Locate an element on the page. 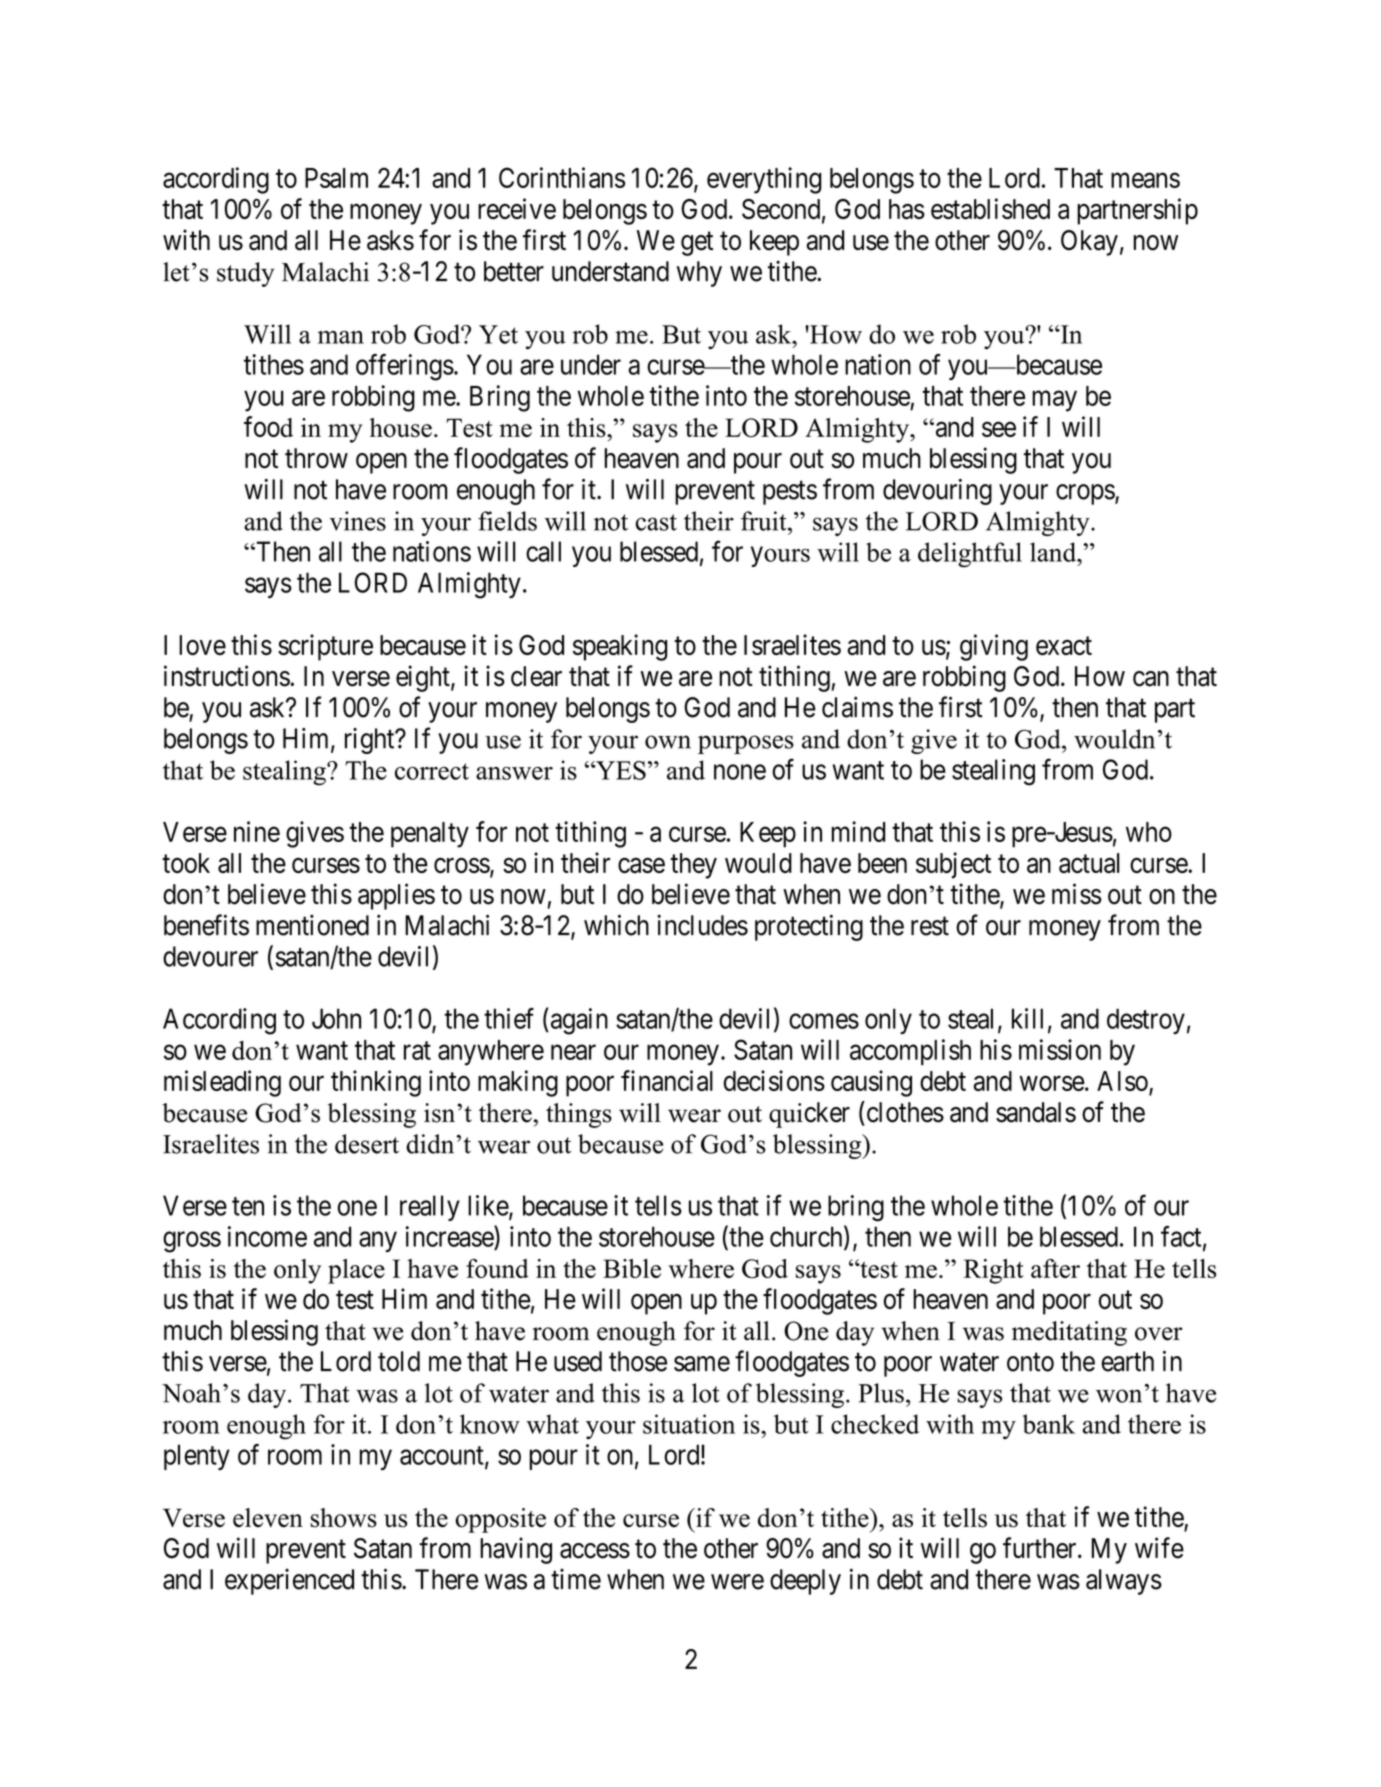  further is located at coordinates (1041, 1548).
